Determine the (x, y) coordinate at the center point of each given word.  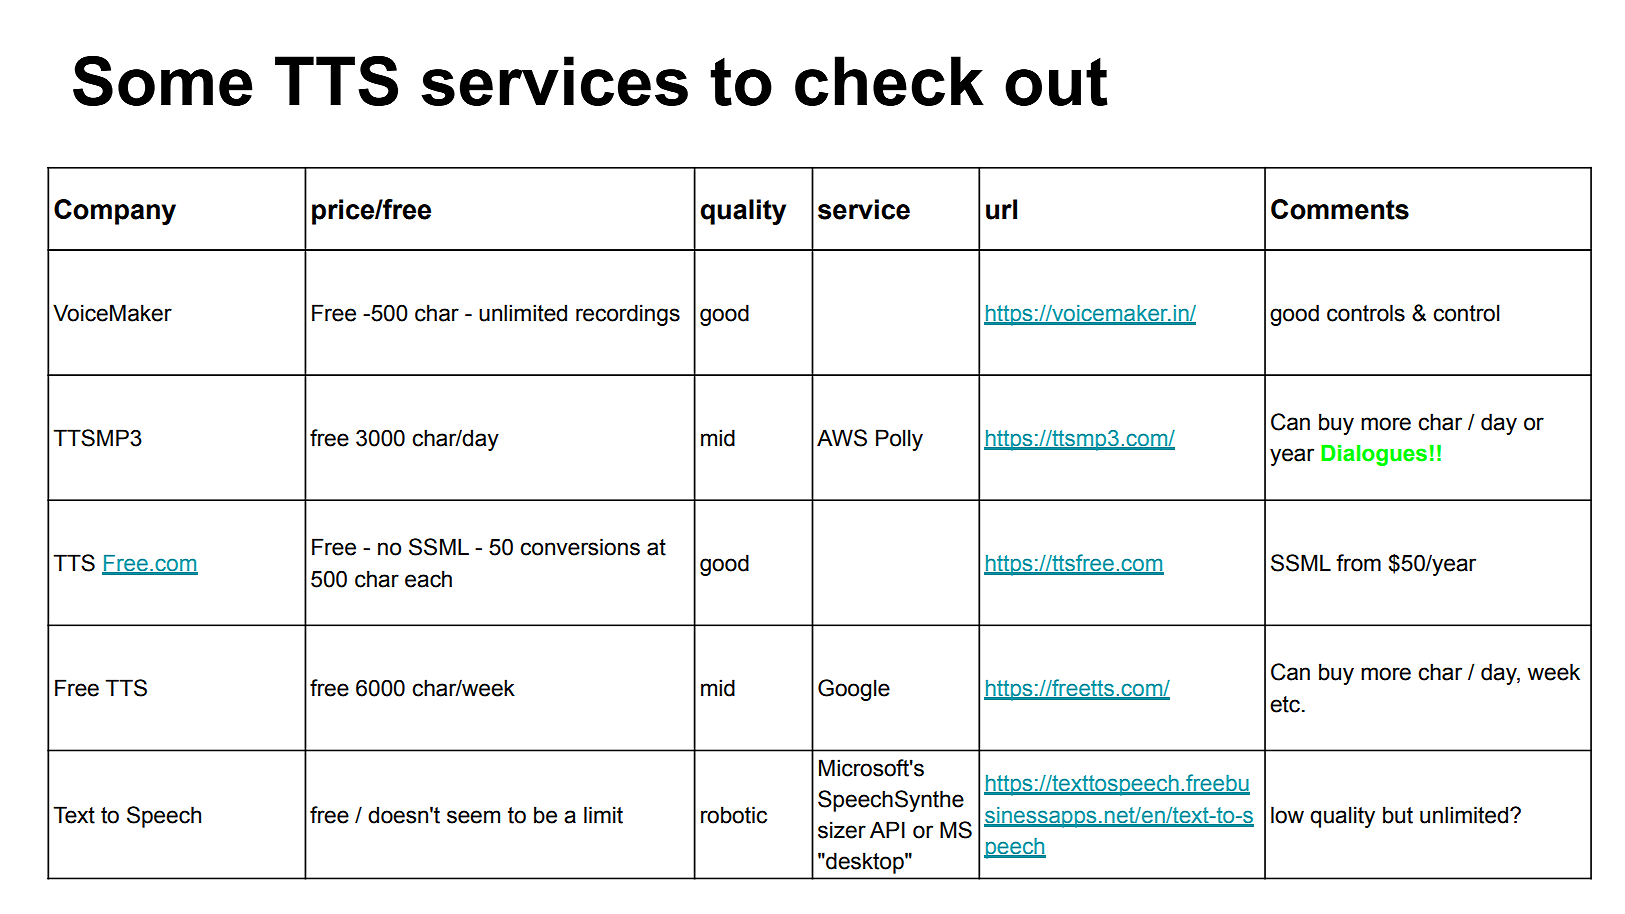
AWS (842, 438)
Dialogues (1374, 455)
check (889, 81)
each (428, 579)
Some (162, 81)
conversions (580, 547)
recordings (628, 315)
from (1358, 563)
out (1056, 82)
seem (473, 817)
